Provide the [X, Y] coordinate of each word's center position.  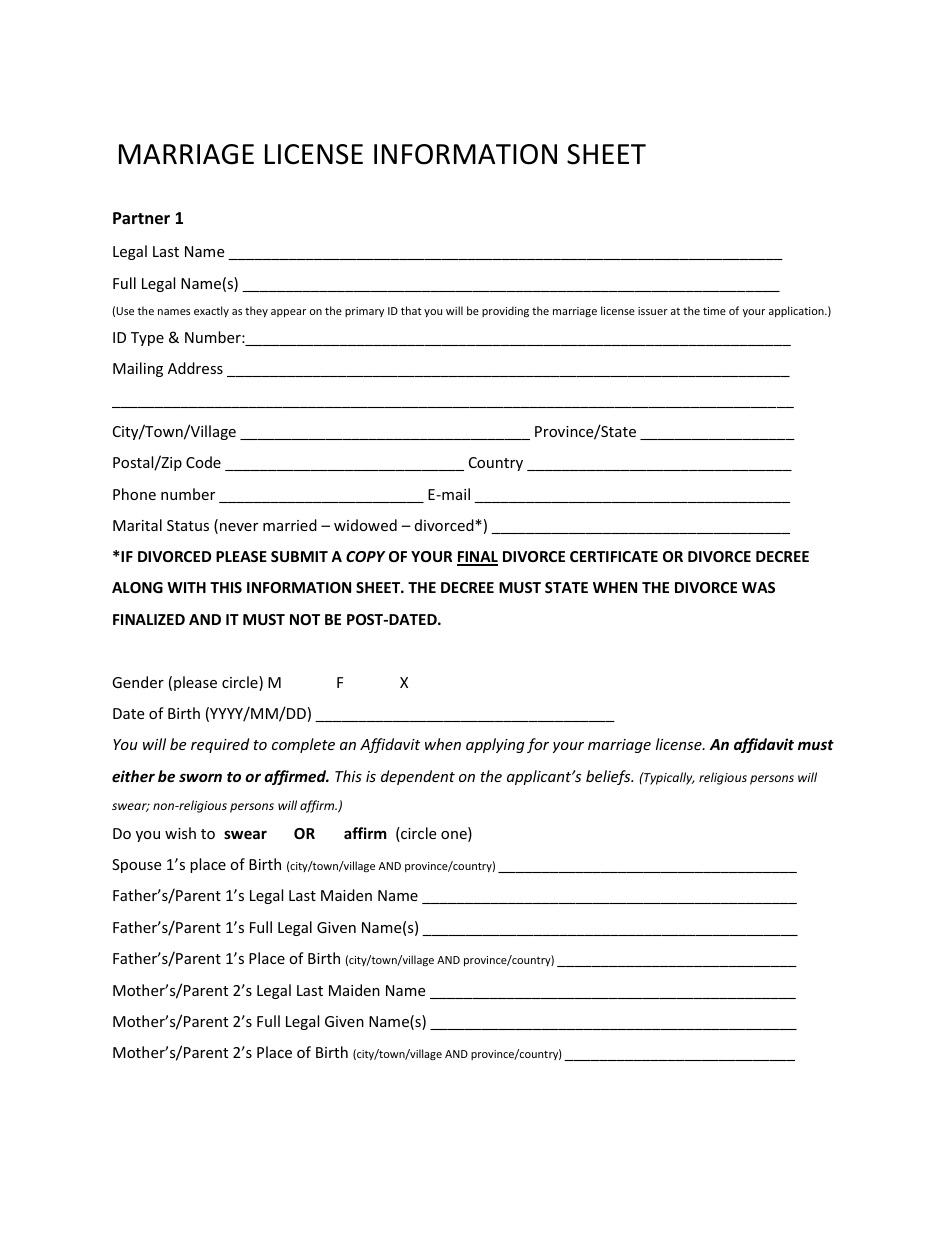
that [411, 310]
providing [505, 311]
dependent [418, 777]
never [239, 527]
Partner [141, 218]
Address [195, 368]
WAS [758, 587]
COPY [365, 556]
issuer [653, 311]
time [714, 311]
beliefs [609, 777]
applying [495, 745]
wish [180, 833]
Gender [138, 682]
